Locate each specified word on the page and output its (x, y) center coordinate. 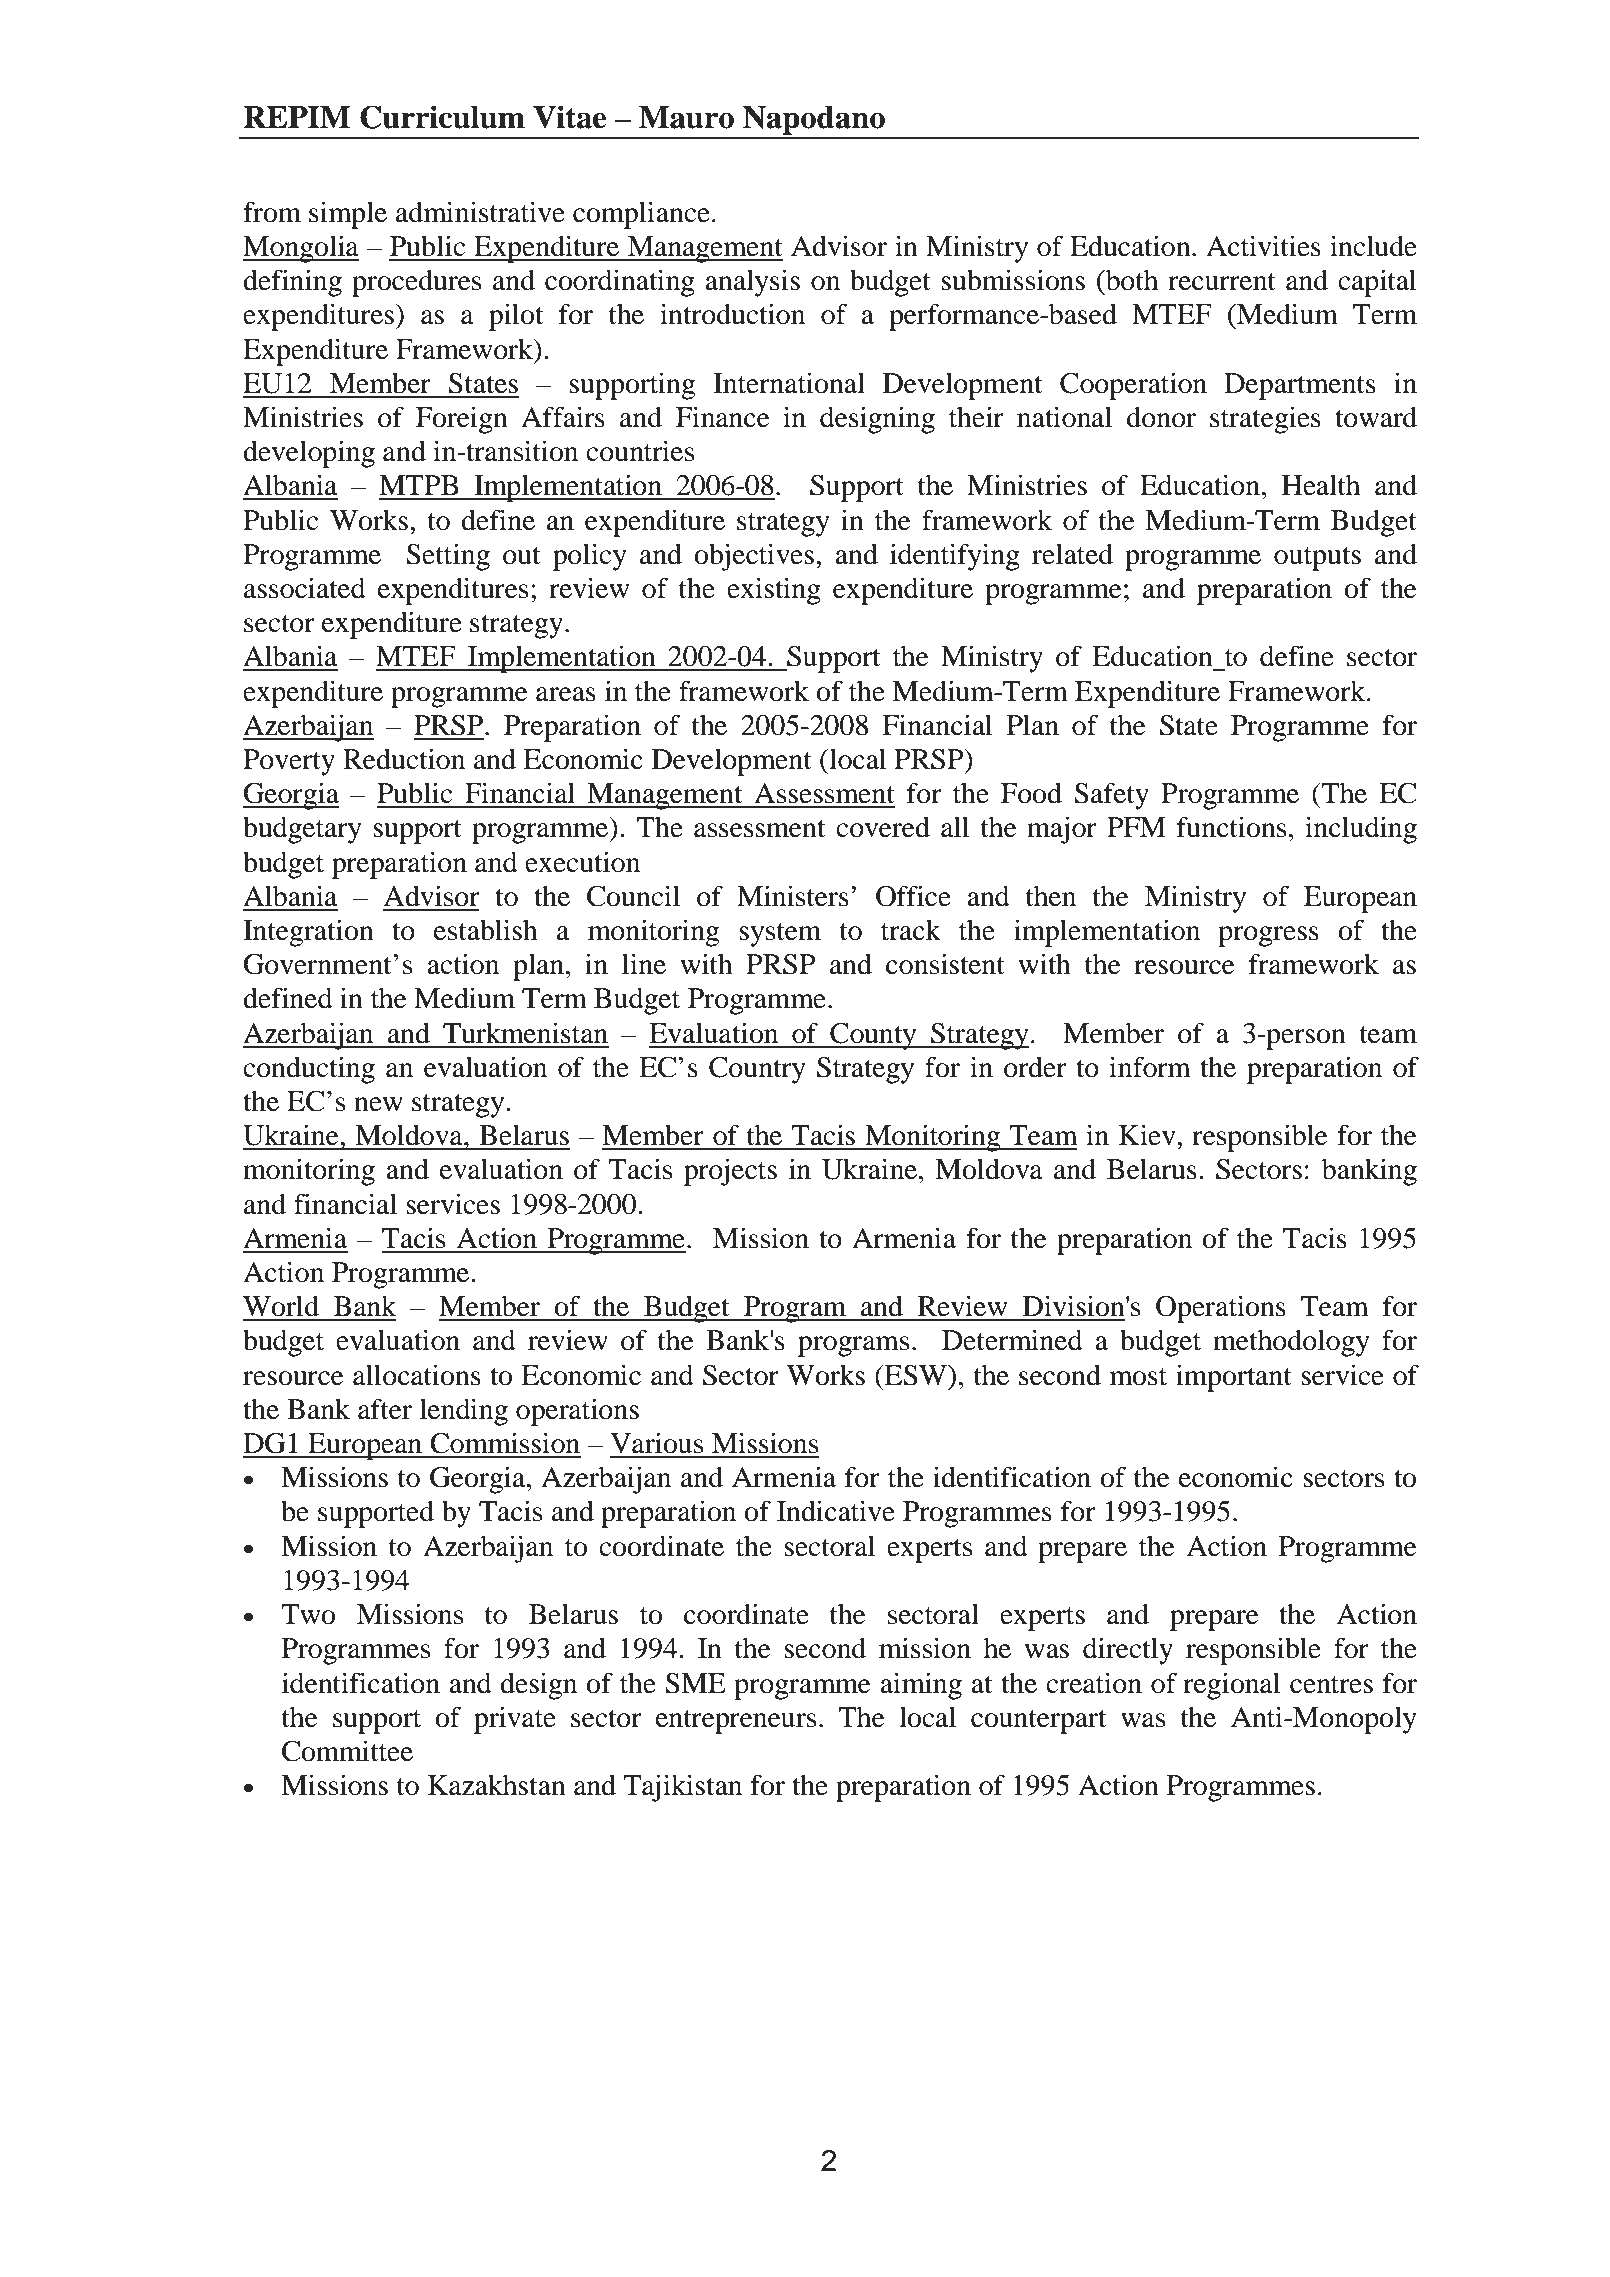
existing (774, 591)
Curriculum (442, 117)
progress (1268, 936)
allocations (417, 1375)
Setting (448, 557)
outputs (1317, 559)
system (780, 935)
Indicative (836, 1511)
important (1234, 1378)
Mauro (686, 117)
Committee (347, 1751)
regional (1231, 1686)
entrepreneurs (736, 1722)
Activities (1263, 246)
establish (486, 930)
